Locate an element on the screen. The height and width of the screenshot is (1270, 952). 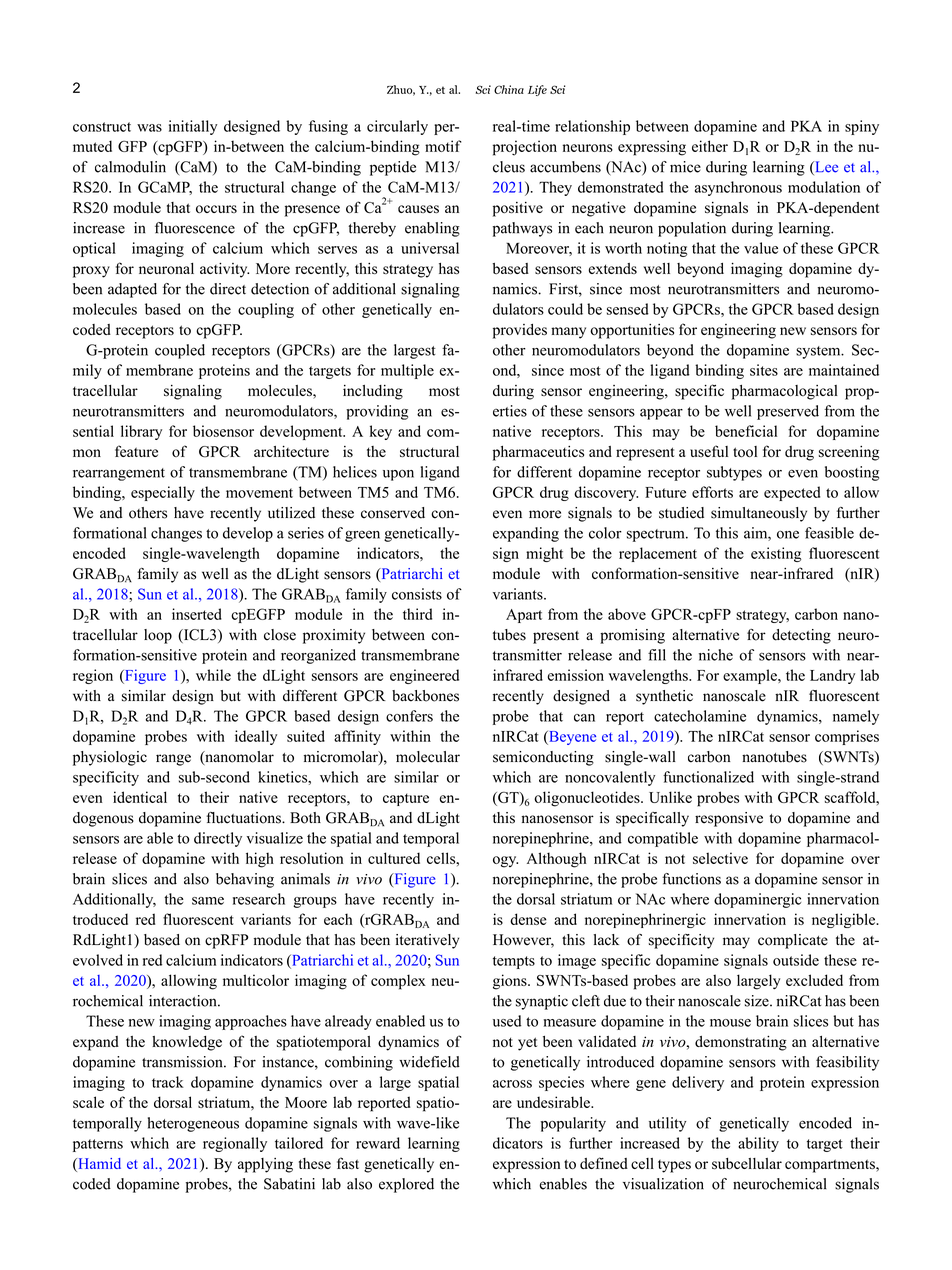
applying is located at coordinates (265, 1165).
